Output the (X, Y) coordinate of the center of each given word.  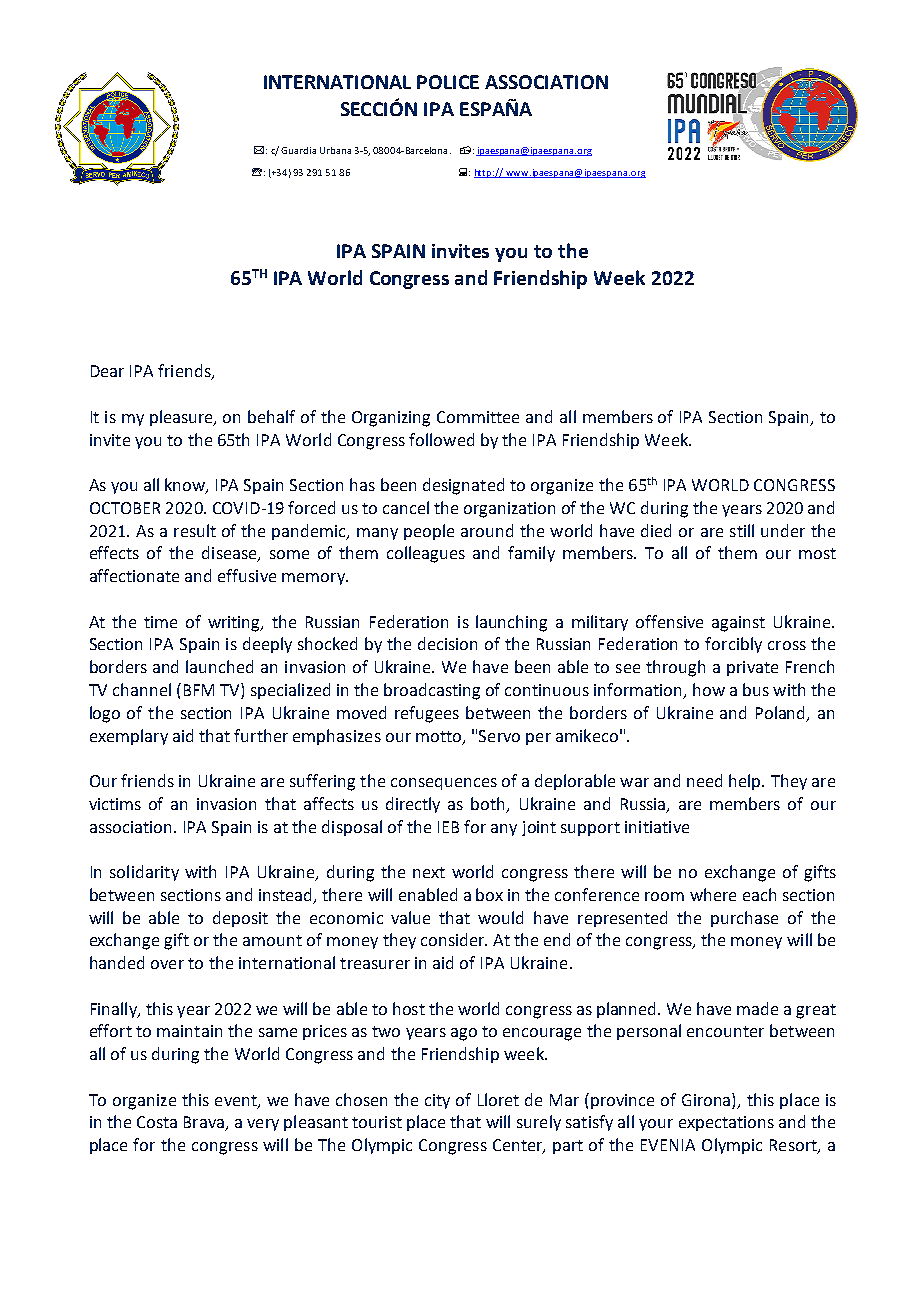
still (742, 530)
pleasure (183, 418)
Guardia (298, 150)
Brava (205, 1123)
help (746, 782)
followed (441, 439)
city (437, 1101)
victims (115, 804)
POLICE (448, 82)
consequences (444, 784)
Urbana (335, 150)
